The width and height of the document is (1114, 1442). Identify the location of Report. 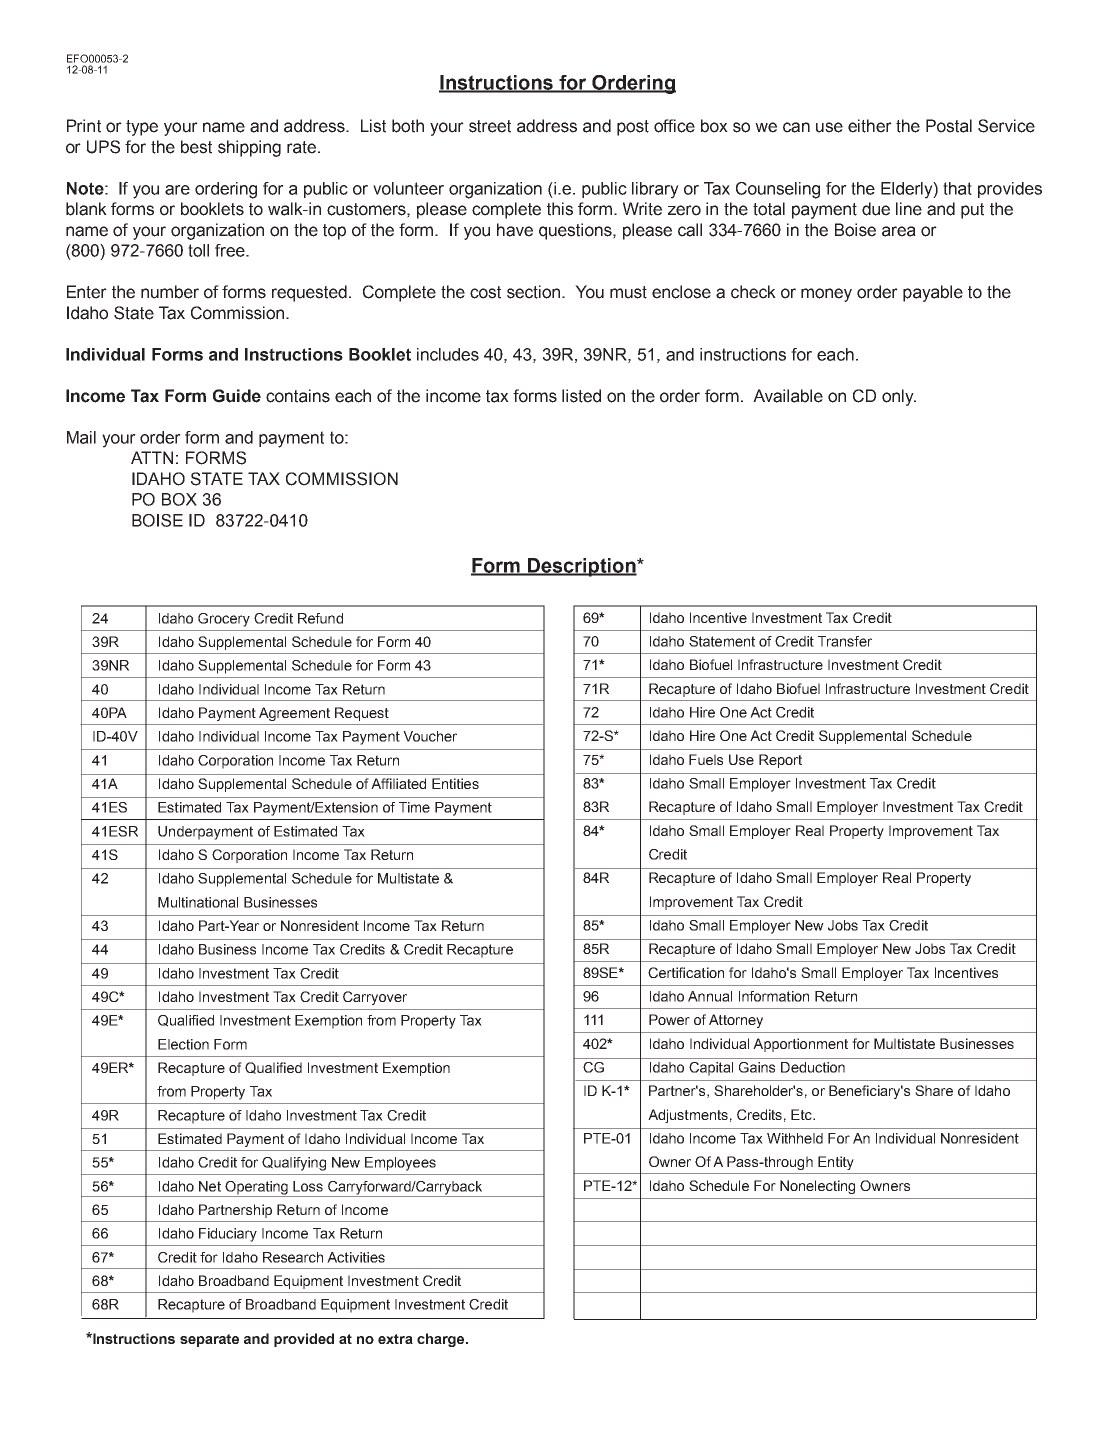
(780, 761).
